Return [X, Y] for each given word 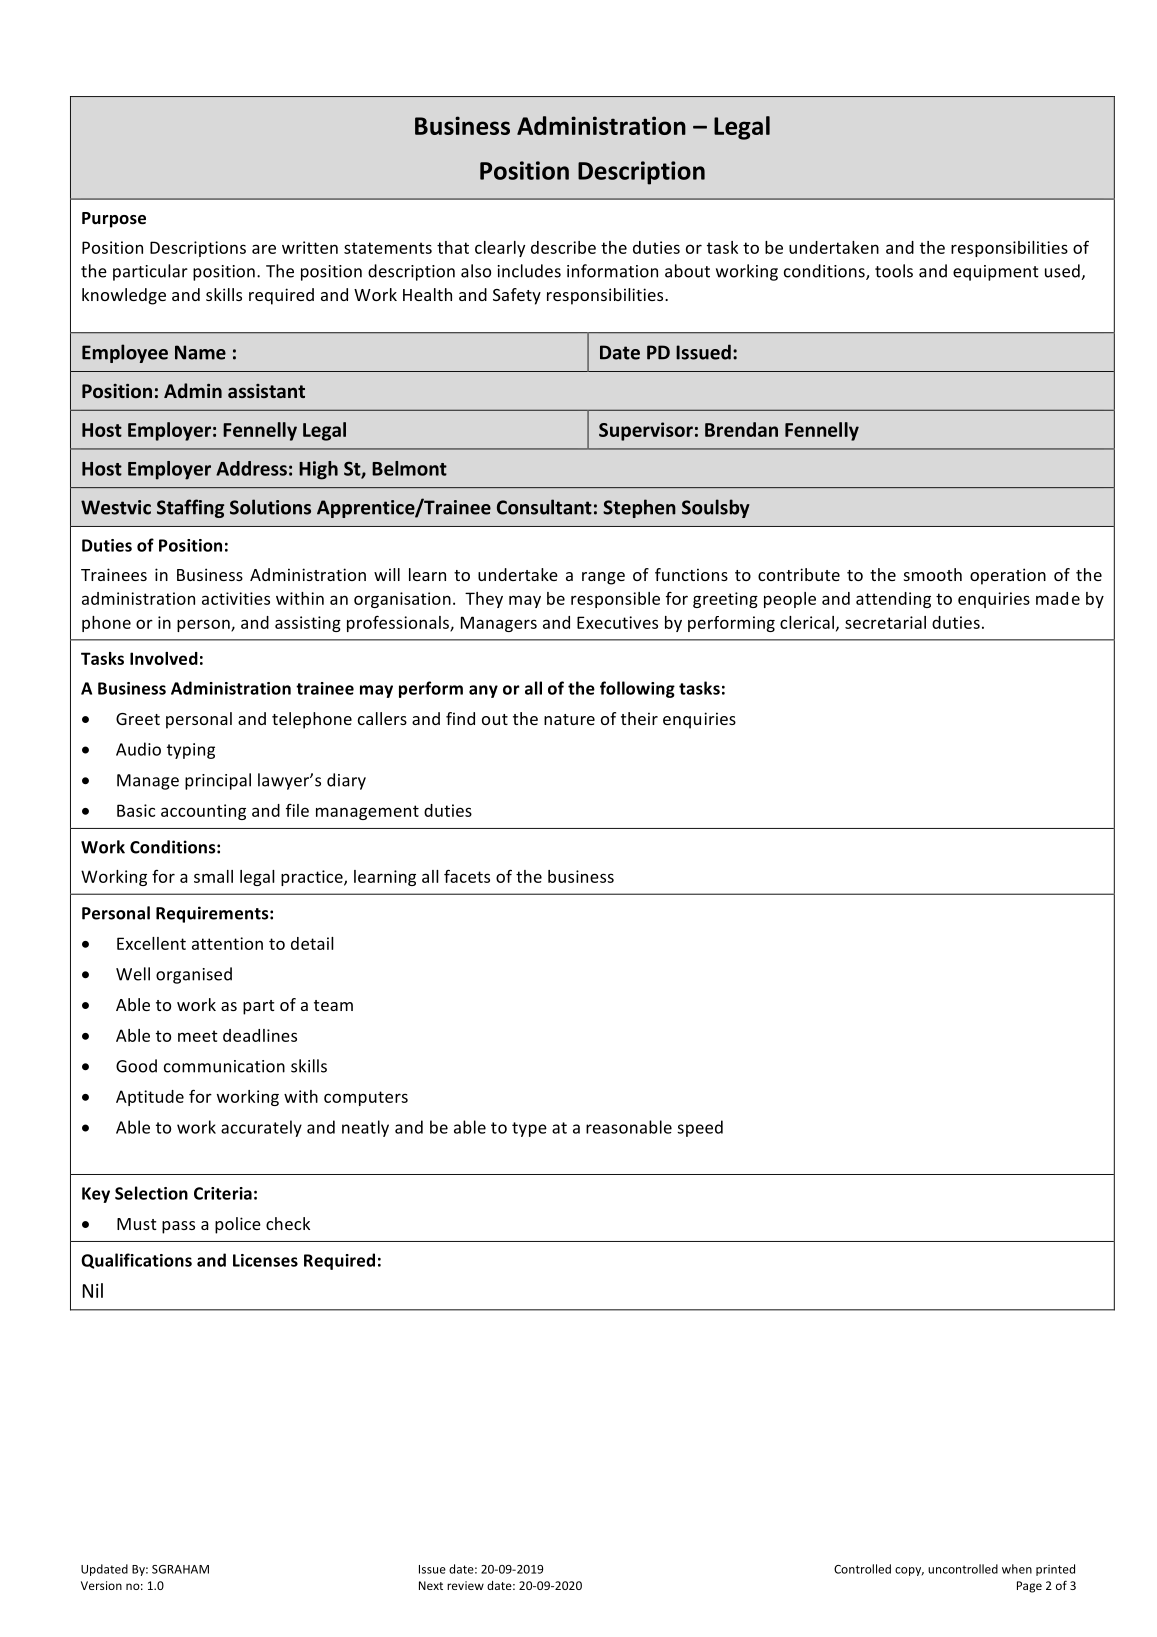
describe [563, 247]
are [264, 249]
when [1017, 1569]
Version [101, 1585]
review [465, 1585]
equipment [996, 273]
